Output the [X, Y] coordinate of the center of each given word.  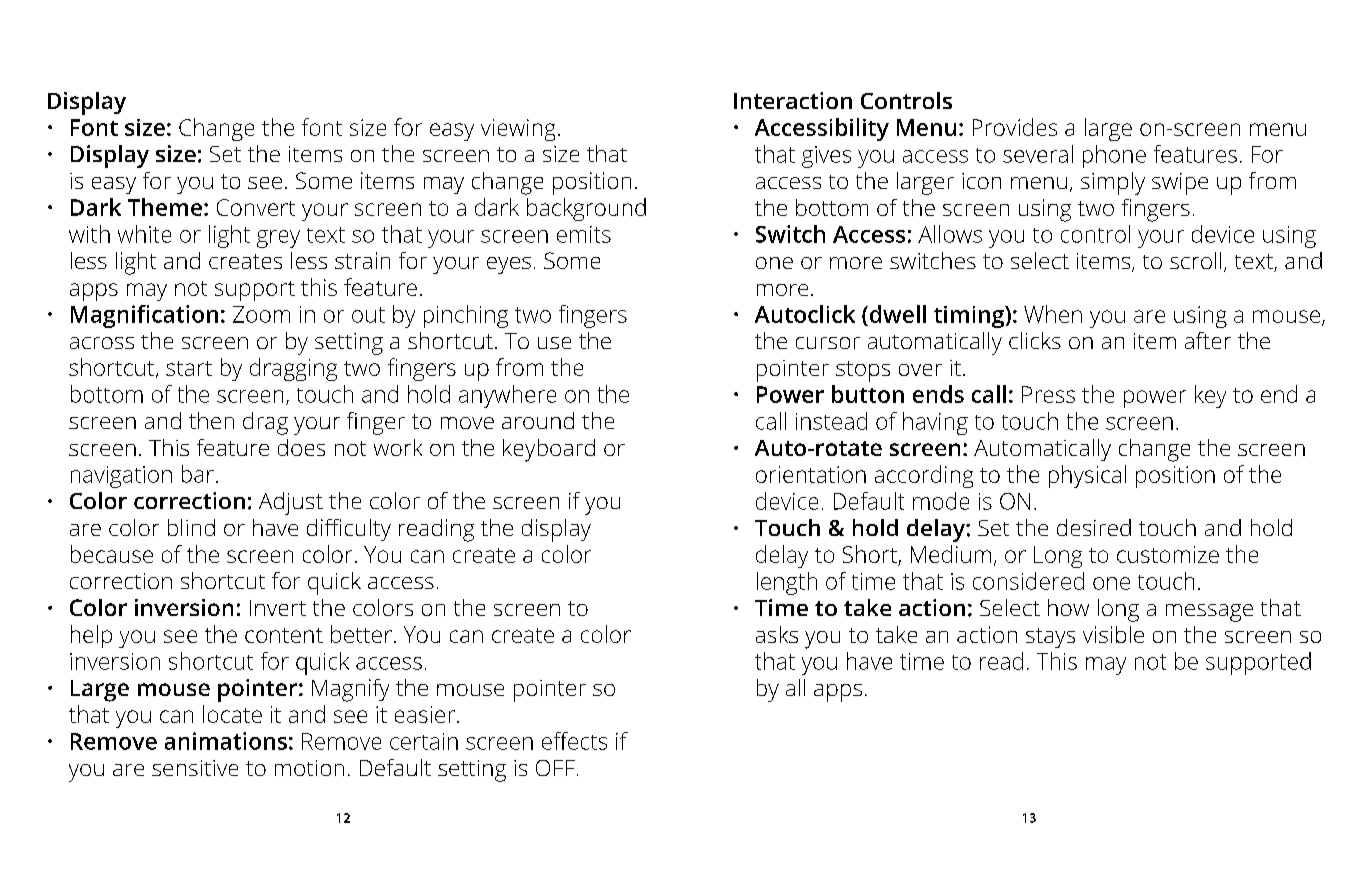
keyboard [549, 450]
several [1038, 154]
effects [574, 741]
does [301, 447]
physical [1087, 476]
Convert [256, 207]
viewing [518, 130]
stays [1050, 638]
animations [226, 741]
